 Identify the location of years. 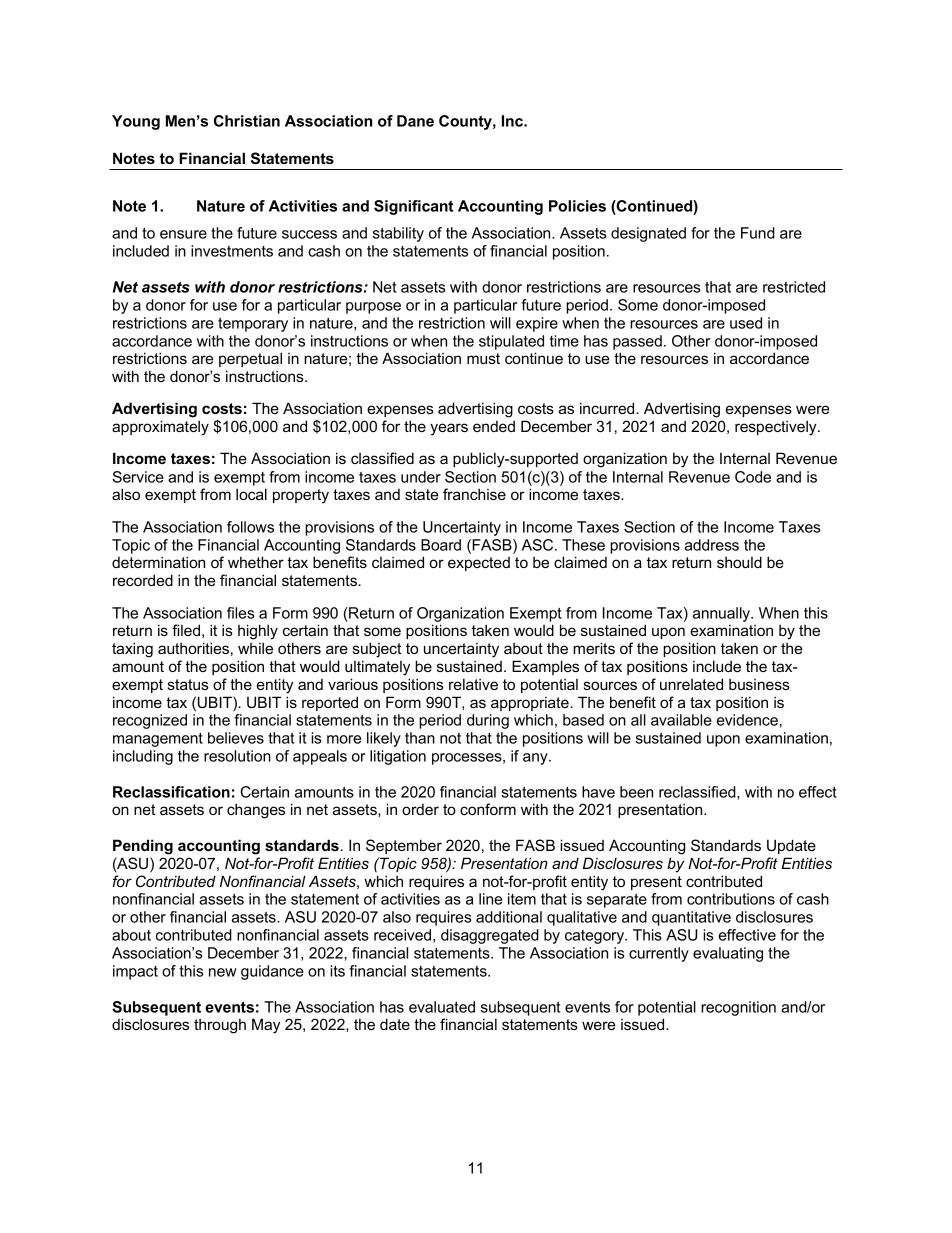
(449, 429).
